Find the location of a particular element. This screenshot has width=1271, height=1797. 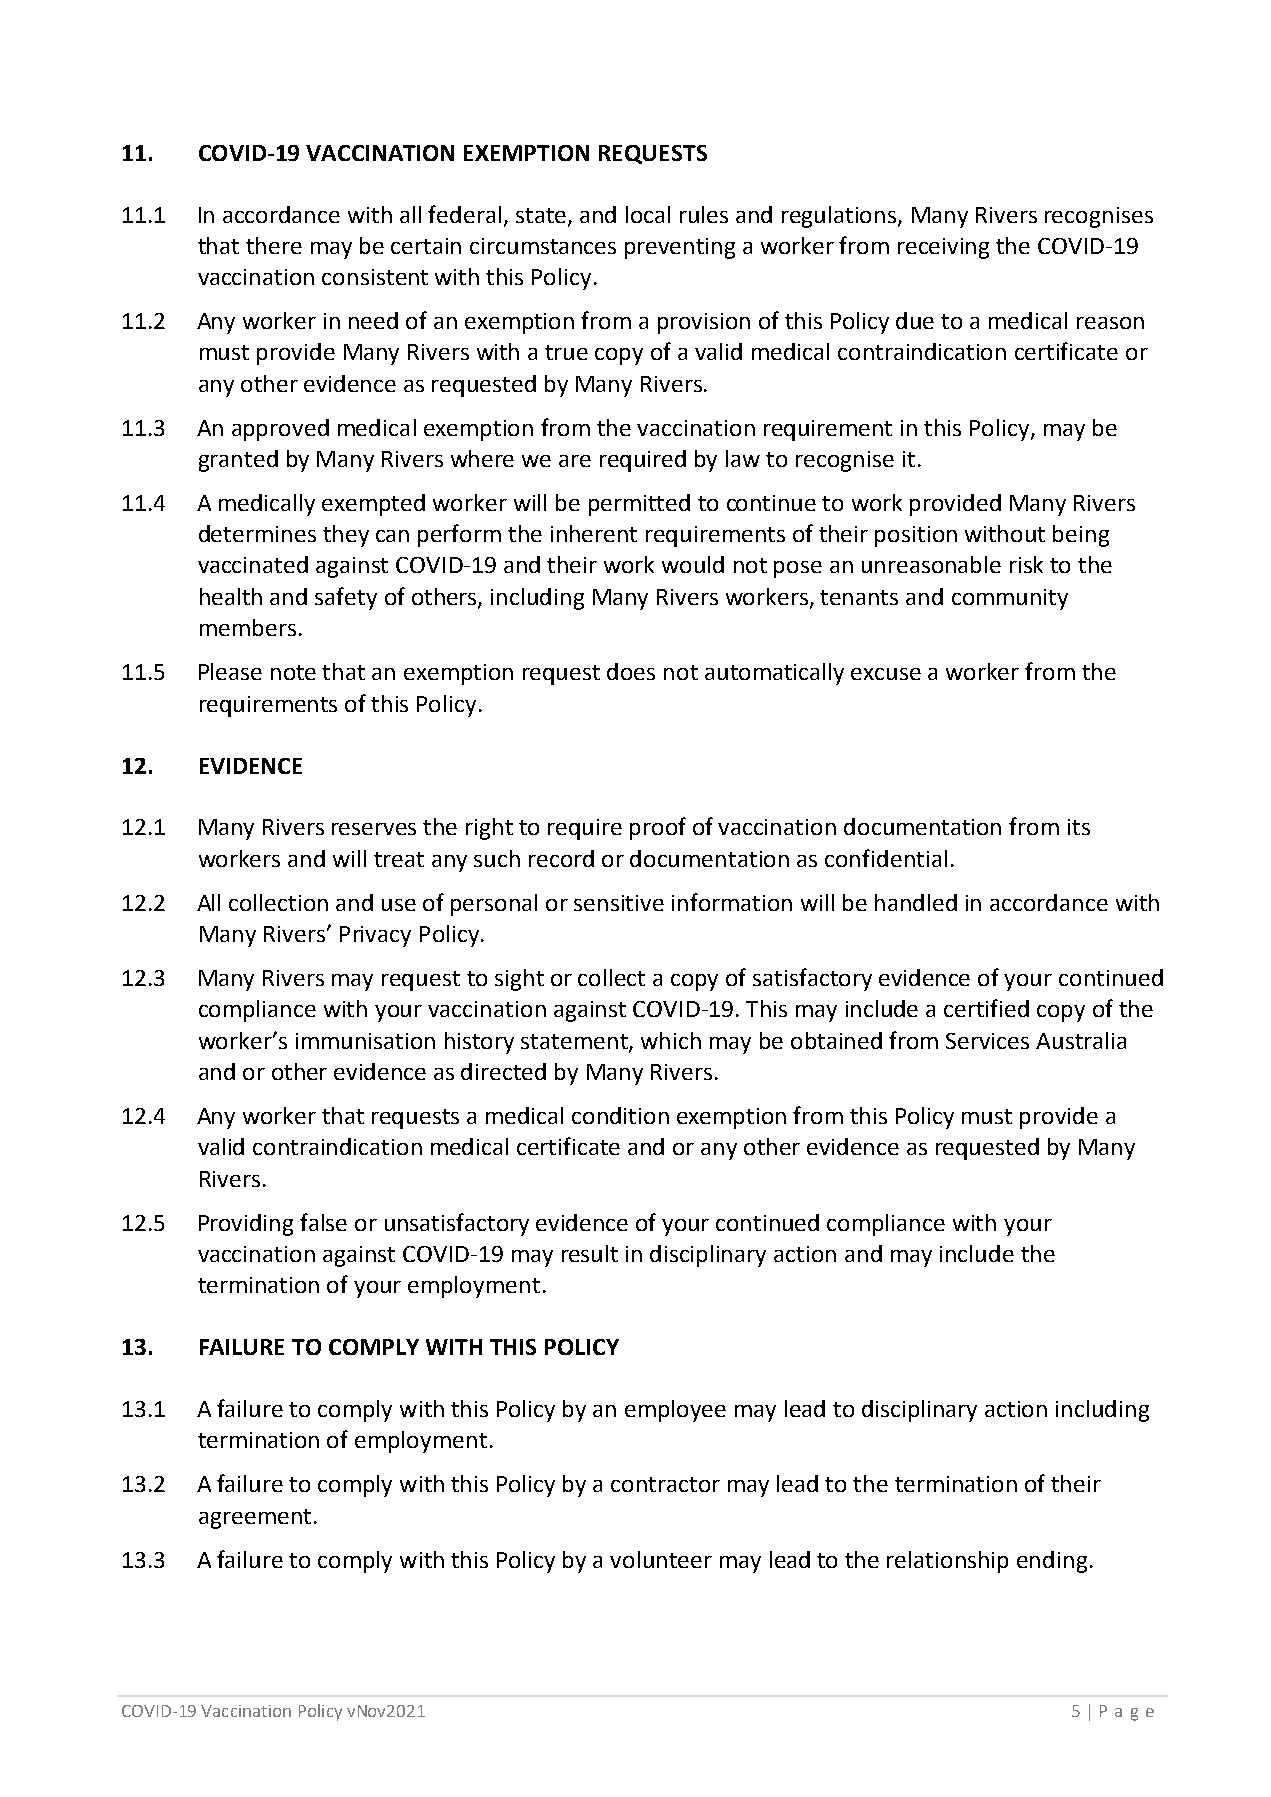

position is located at coordinates (916, 536).
